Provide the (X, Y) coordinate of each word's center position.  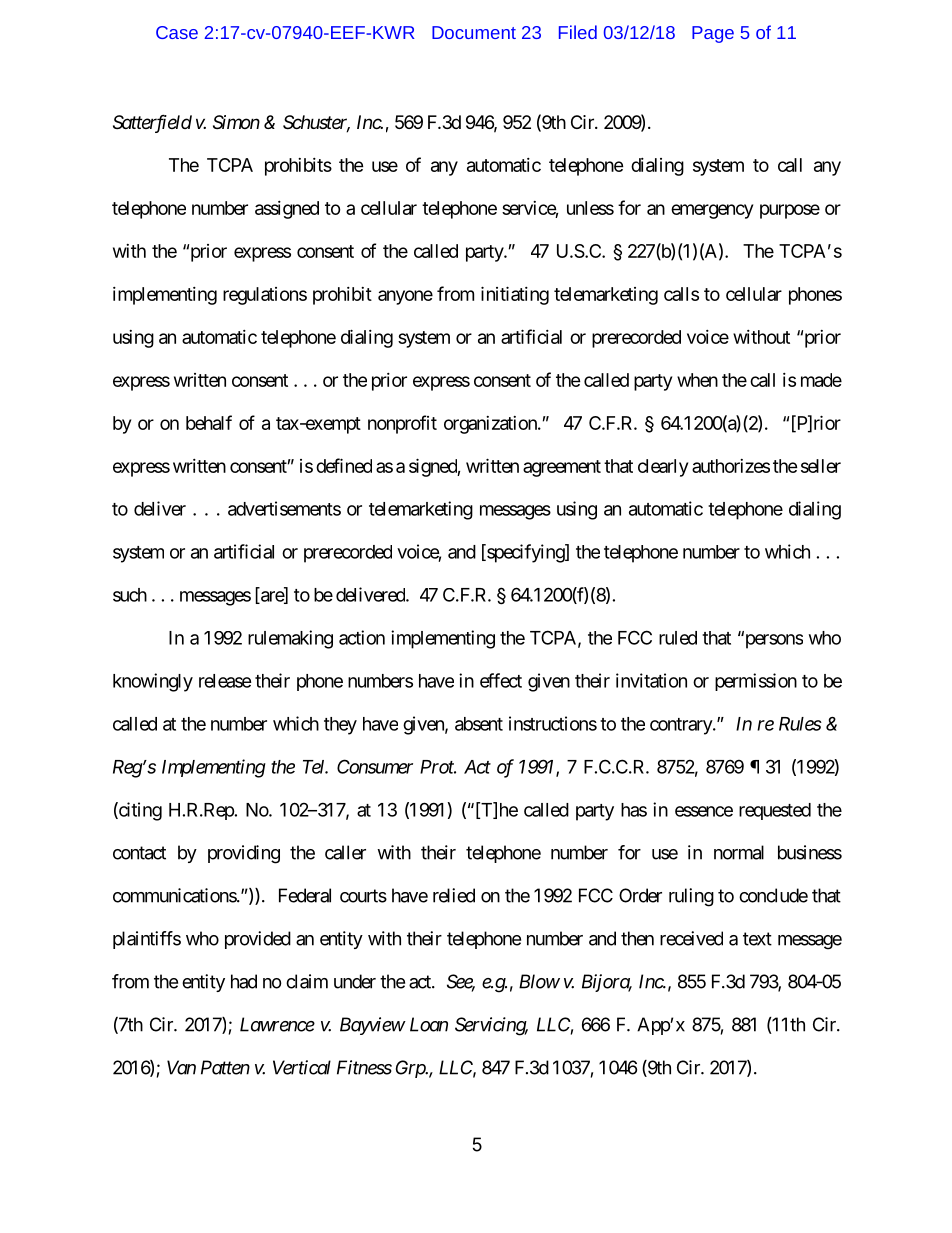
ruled (678, 638)
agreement (562, 468)
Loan (429, 1024)
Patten (225, 1067)
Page (713, 34)
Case (177, 32)
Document (474, 32)
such (130, 595)
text (757, 939)
